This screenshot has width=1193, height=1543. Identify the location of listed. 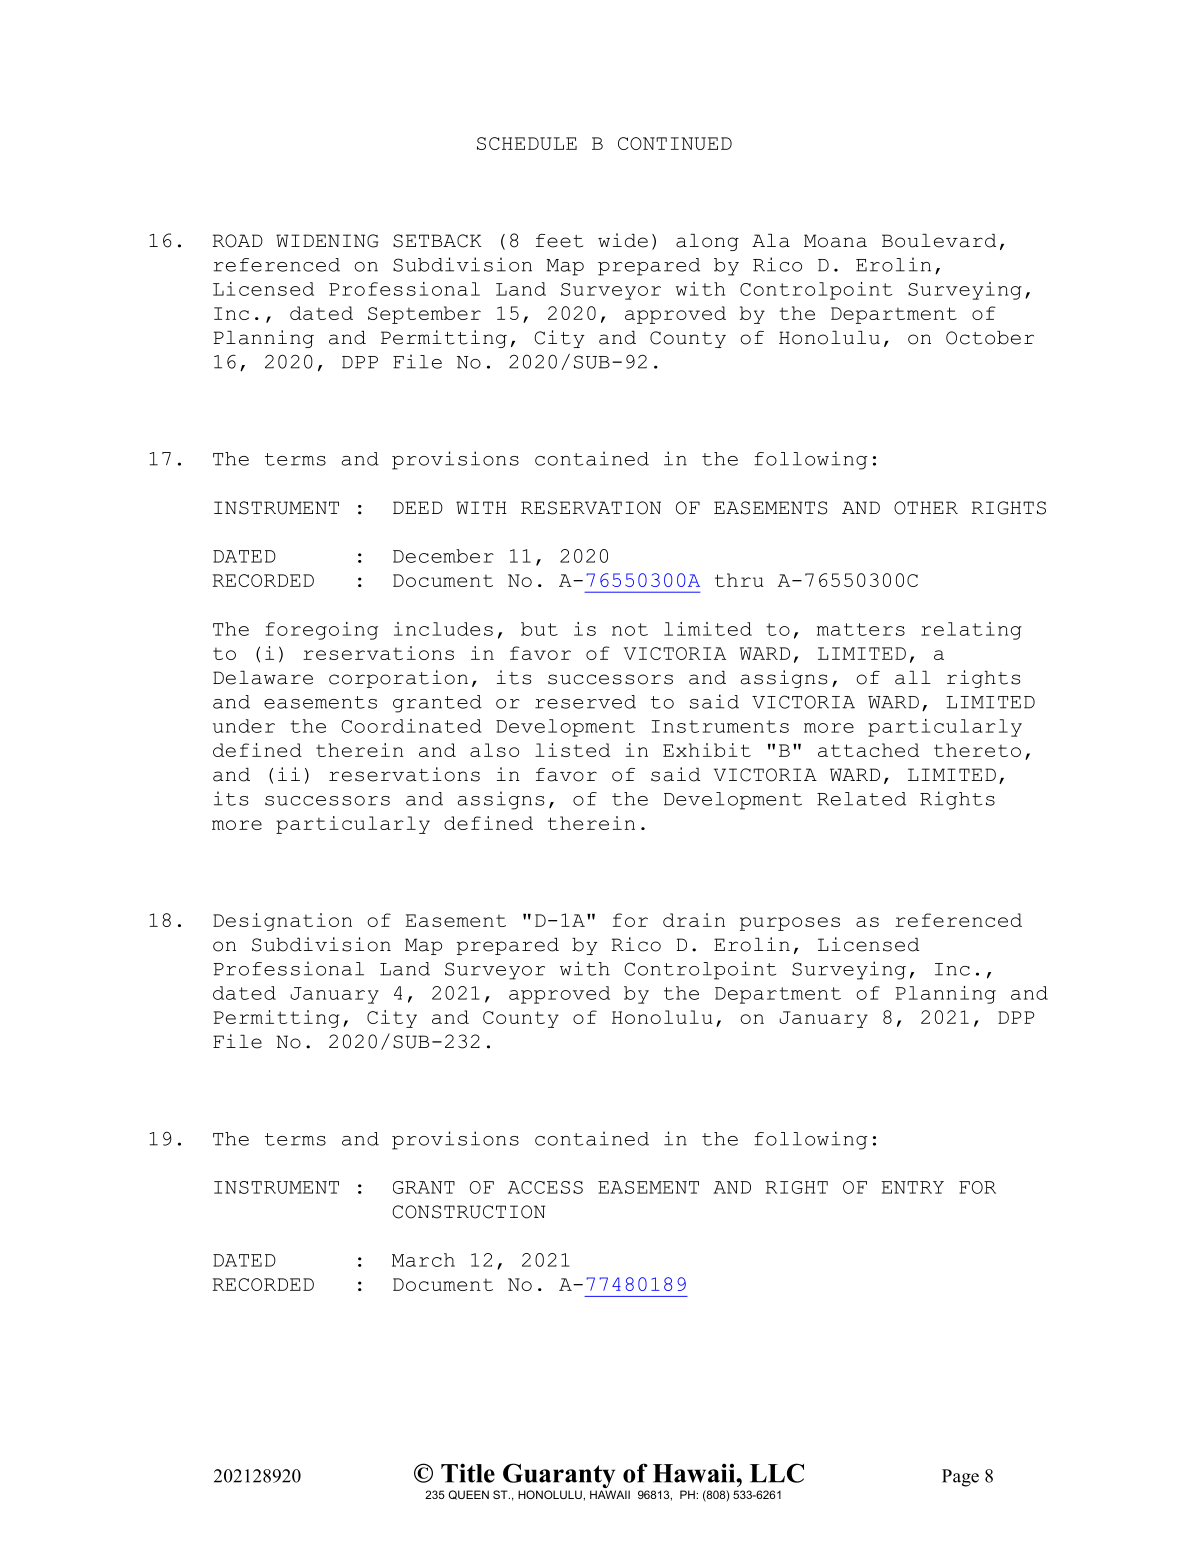
(572, 750).
